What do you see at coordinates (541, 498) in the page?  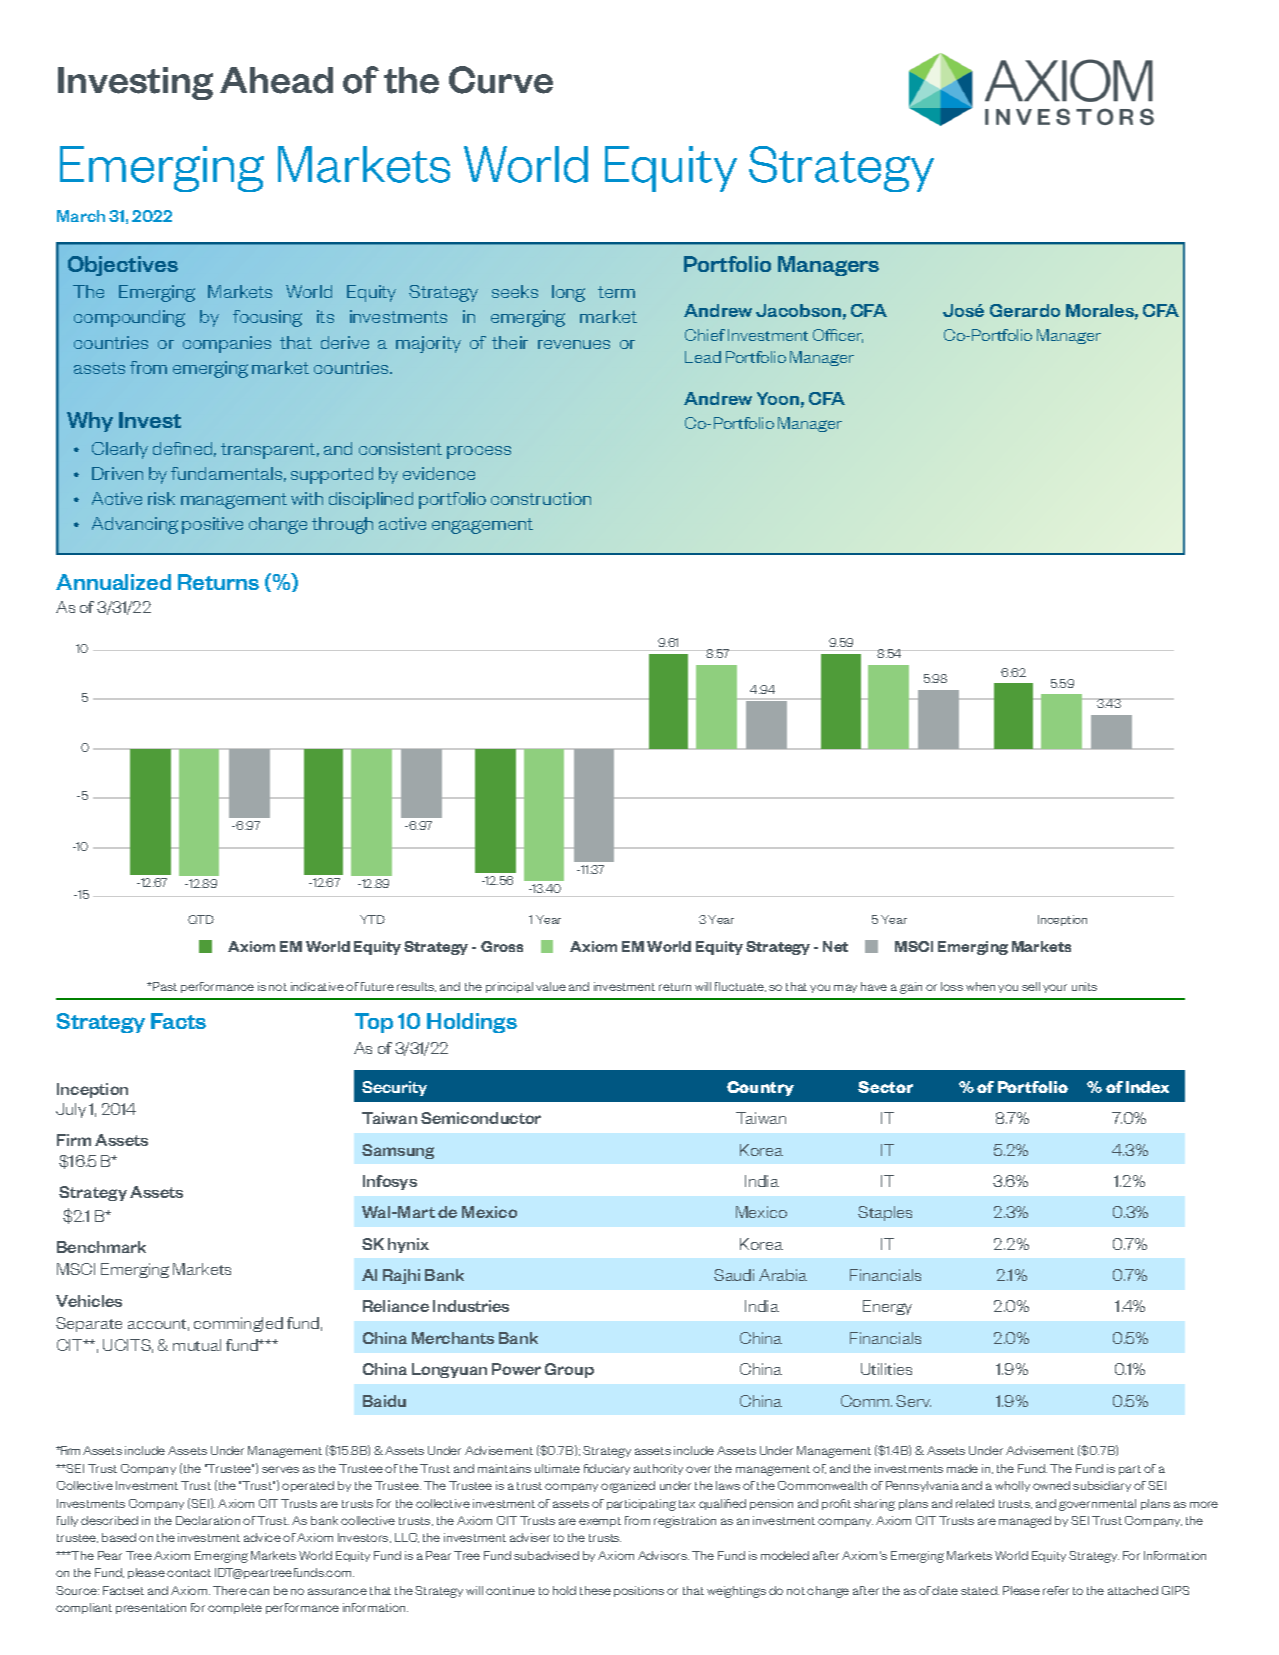 I see `construction` at bounding box center [541, 498].
